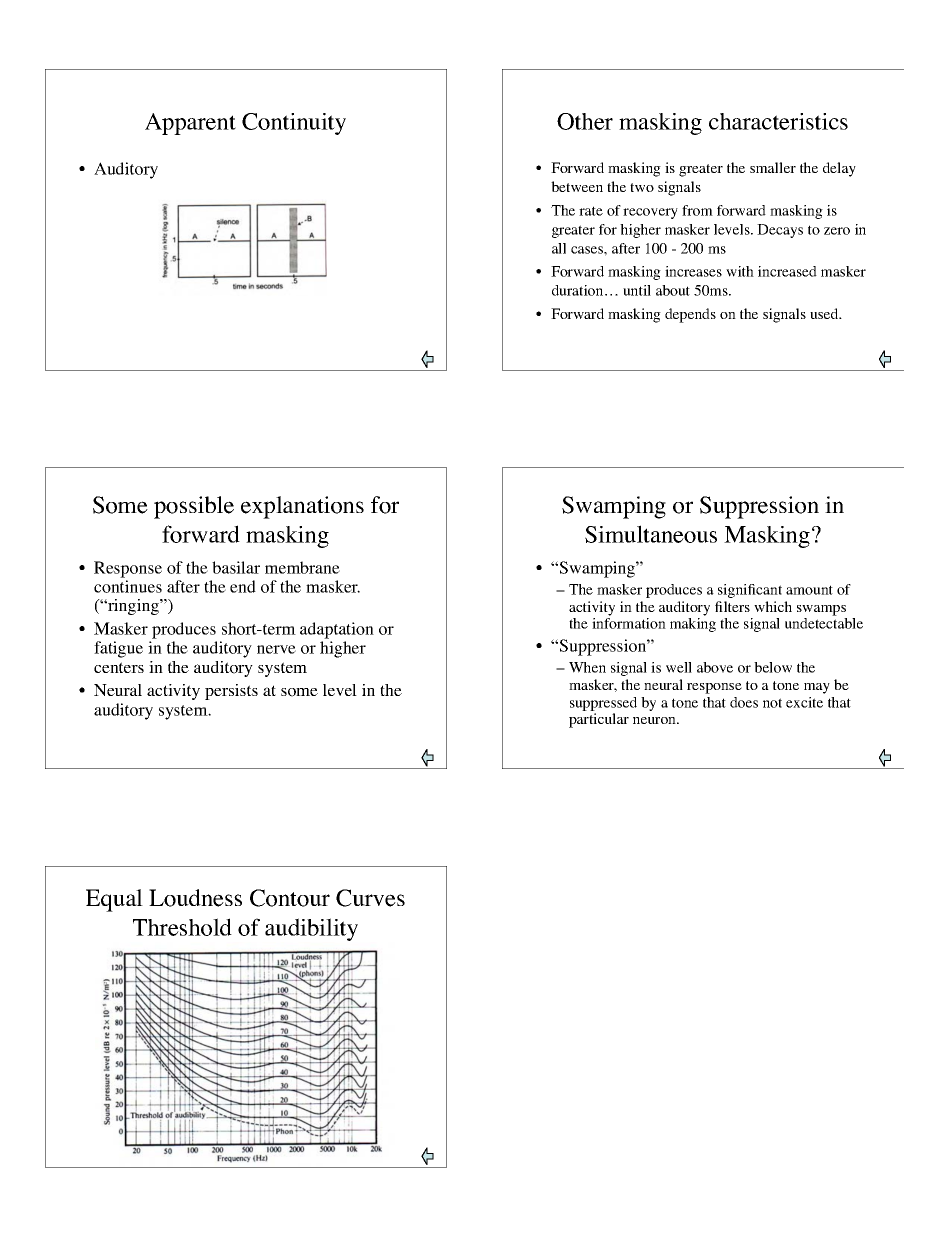 This document has height=1233, width=952. What do you see at coordinates (587, 667) in the document?
I see `When` at bounding box center [587, 667].
